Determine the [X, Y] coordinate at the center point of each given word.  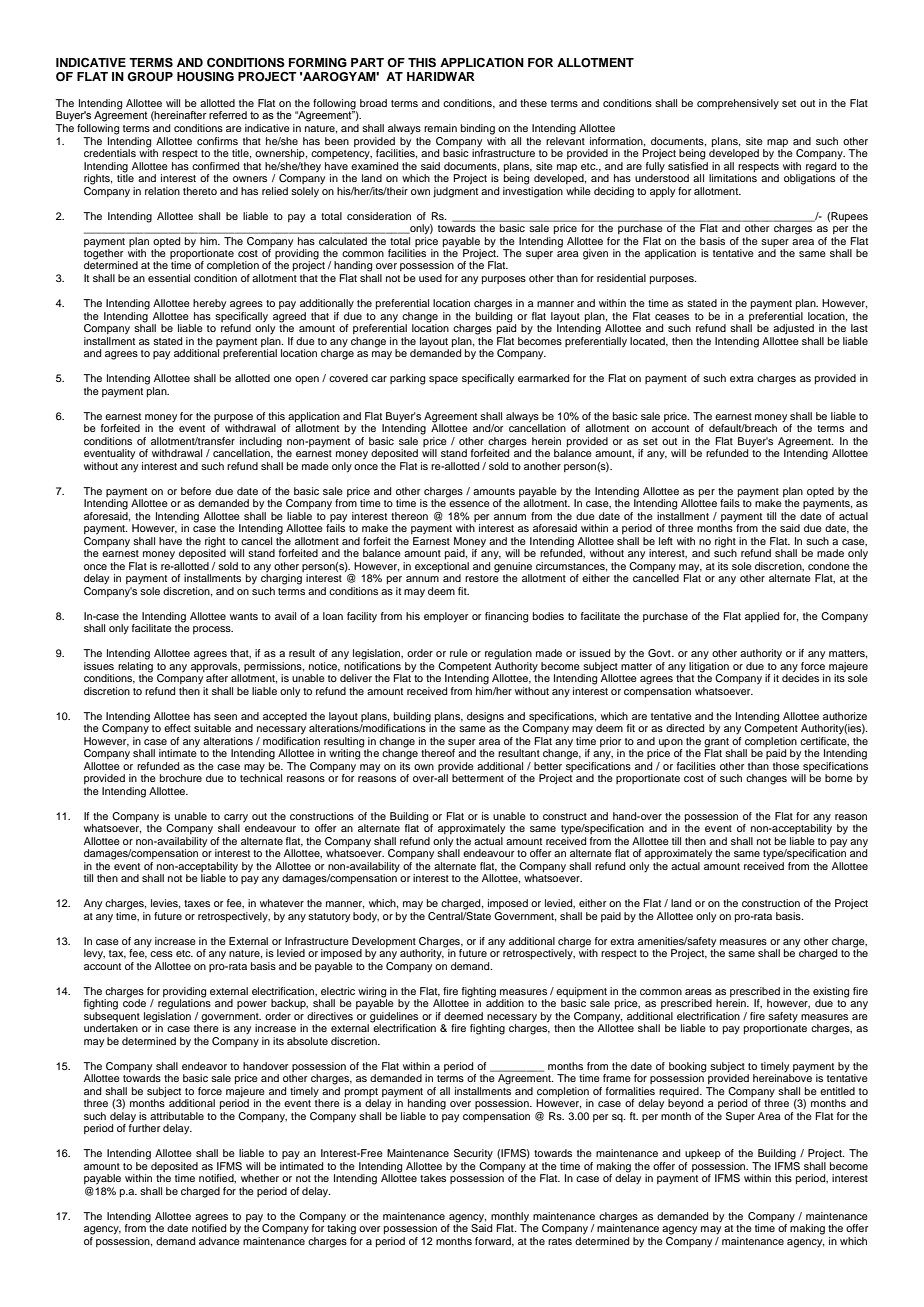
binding [478, 129]
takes [433, 1178]
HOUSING [205, 77]
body [366, 917]
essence [469, 504]
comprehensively [738, 104]
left [666, 541]
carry [236, 818]
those [786, 764]
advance [219, 1239]
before [196, 491]
